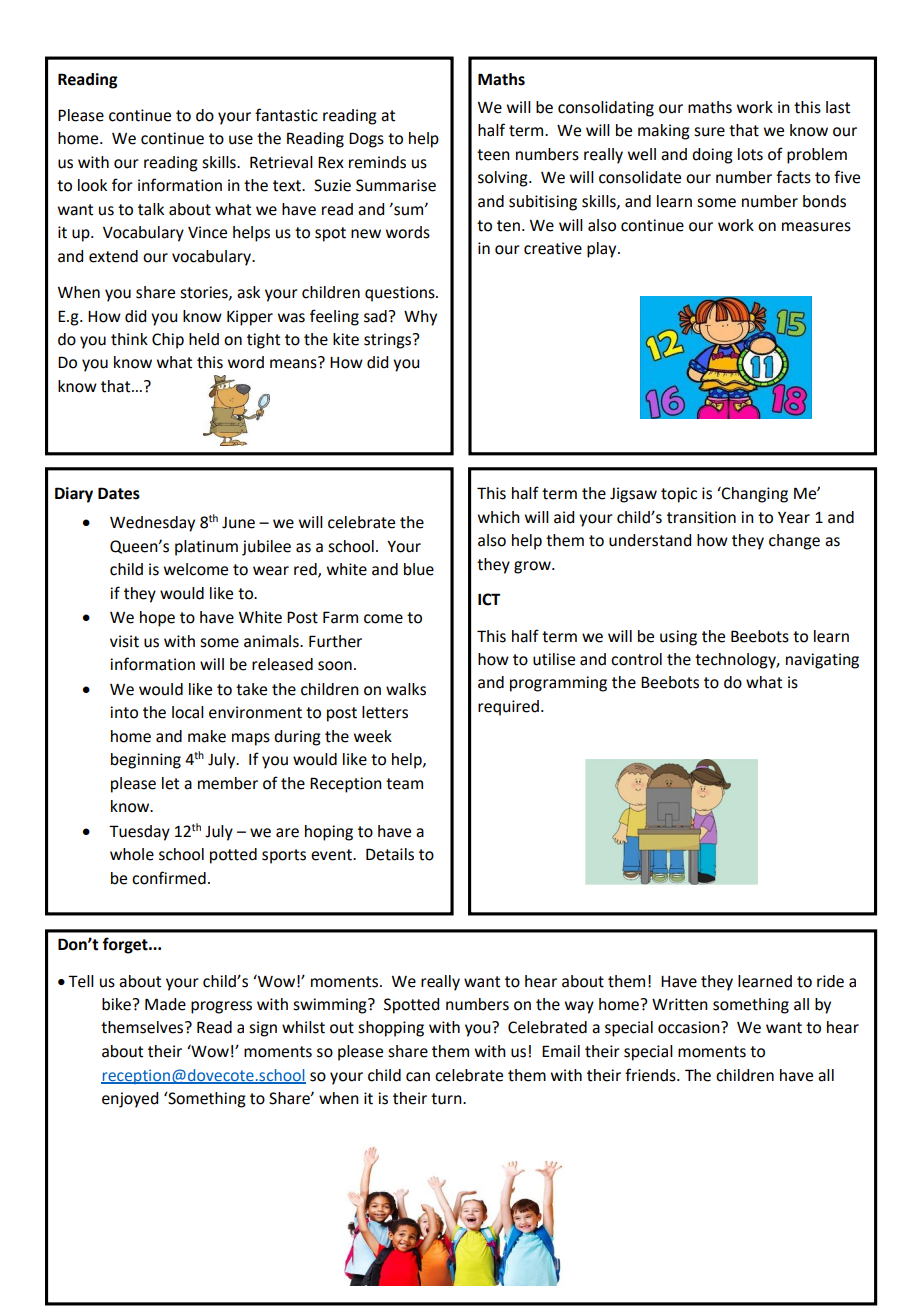 The height and width of the screenshot is (1308, 924). Describe the element at coordinates (679, 495) in the screenshot. I see `topic` at that location.
